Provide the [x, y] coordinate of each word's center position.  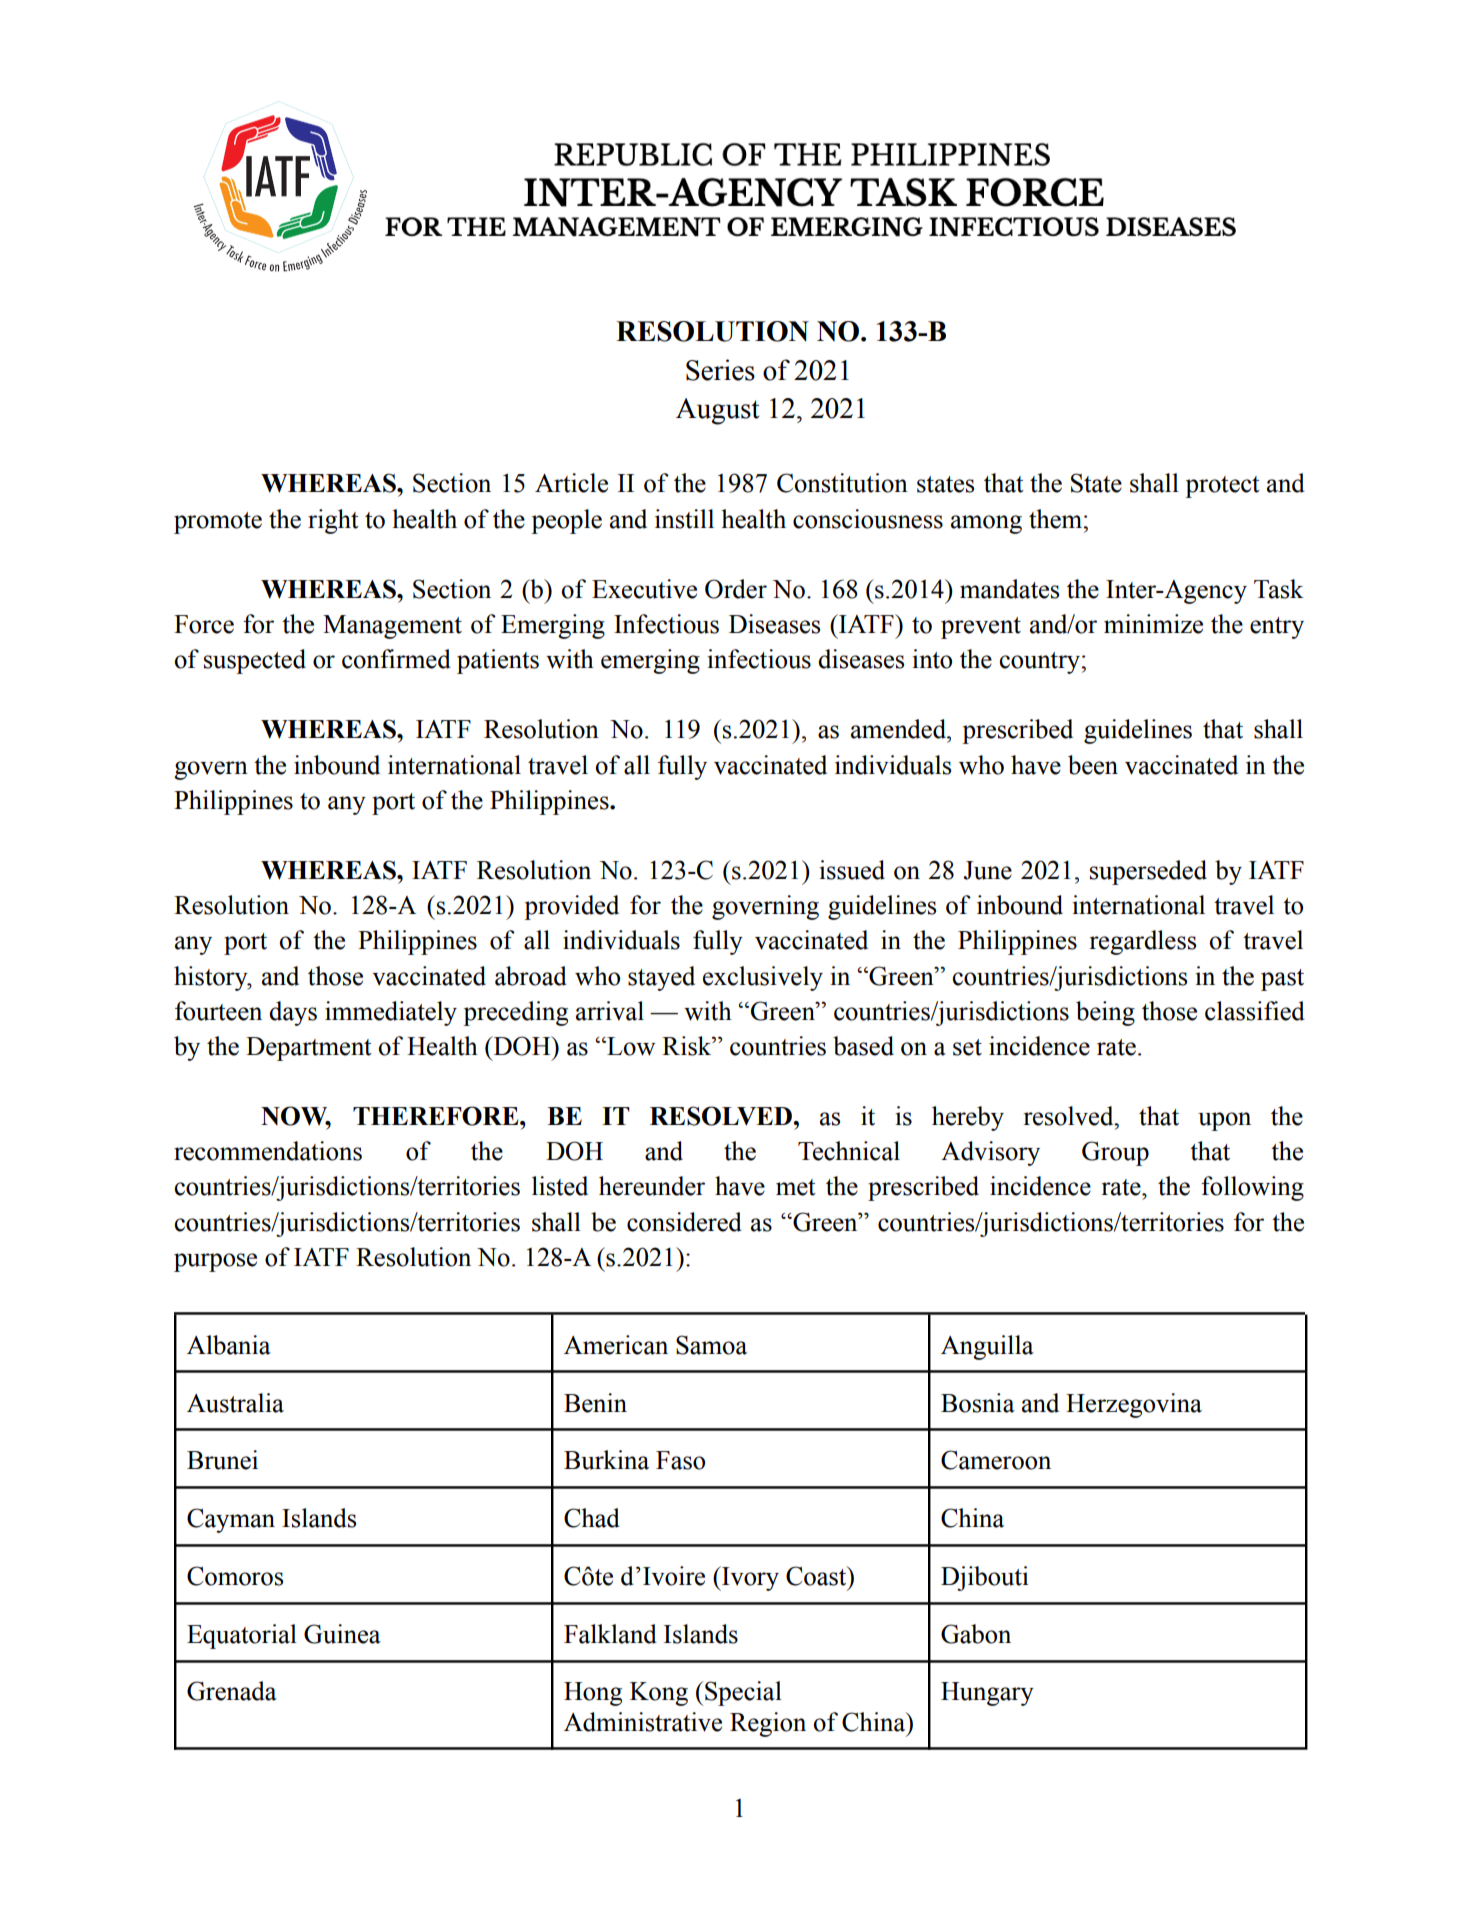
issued [852, 870]
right [333, 521]
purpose [215, 1262]
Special [743, 1693]
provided [571, 907]
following [1252, 1188]
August [718, 411]
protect [1222, 487]
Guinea [342, 1634]
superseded [1148, 872]
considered [684, 1222]
